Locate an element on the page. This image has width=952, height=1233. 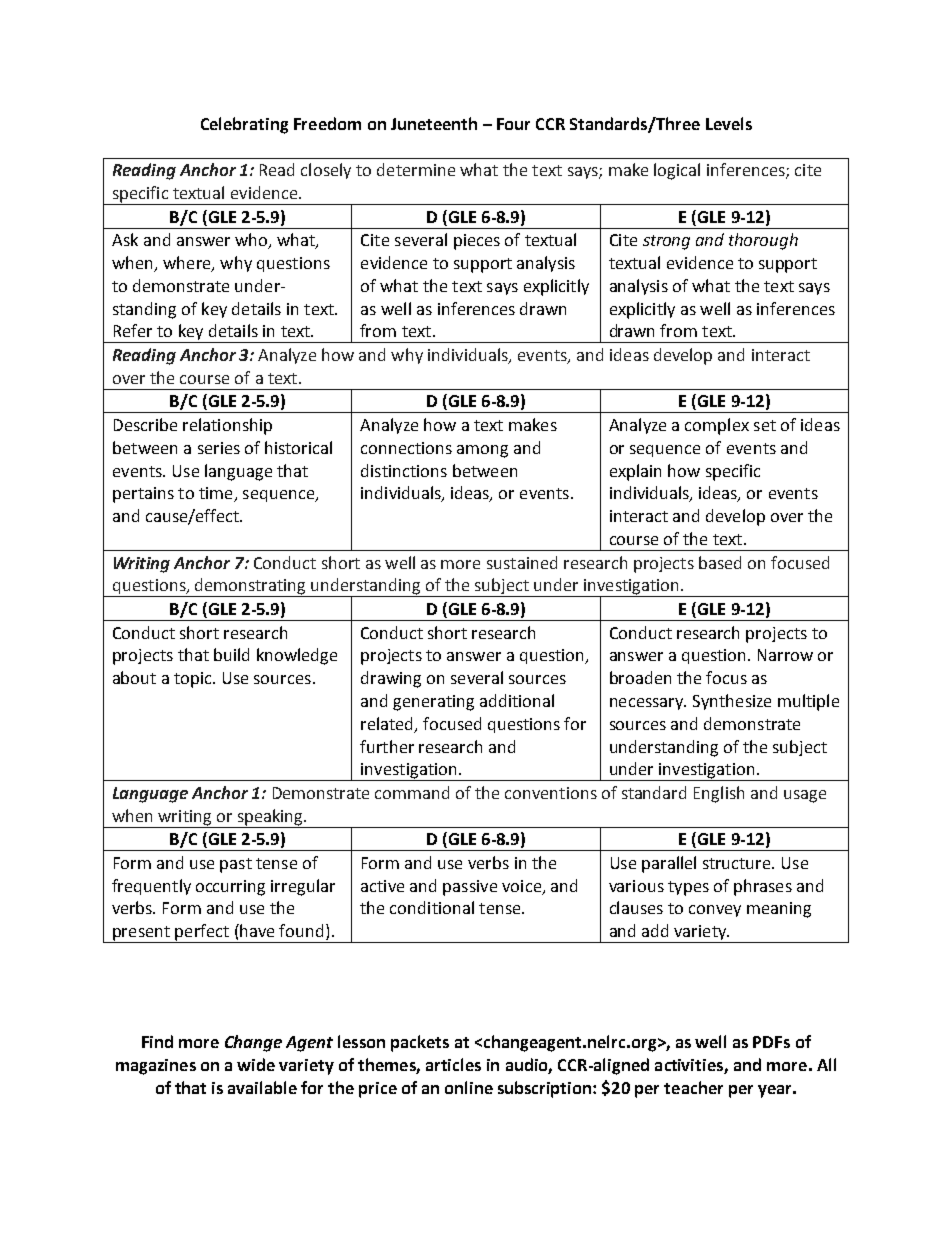
Juneteenth is located at coordinates (434, 123).
